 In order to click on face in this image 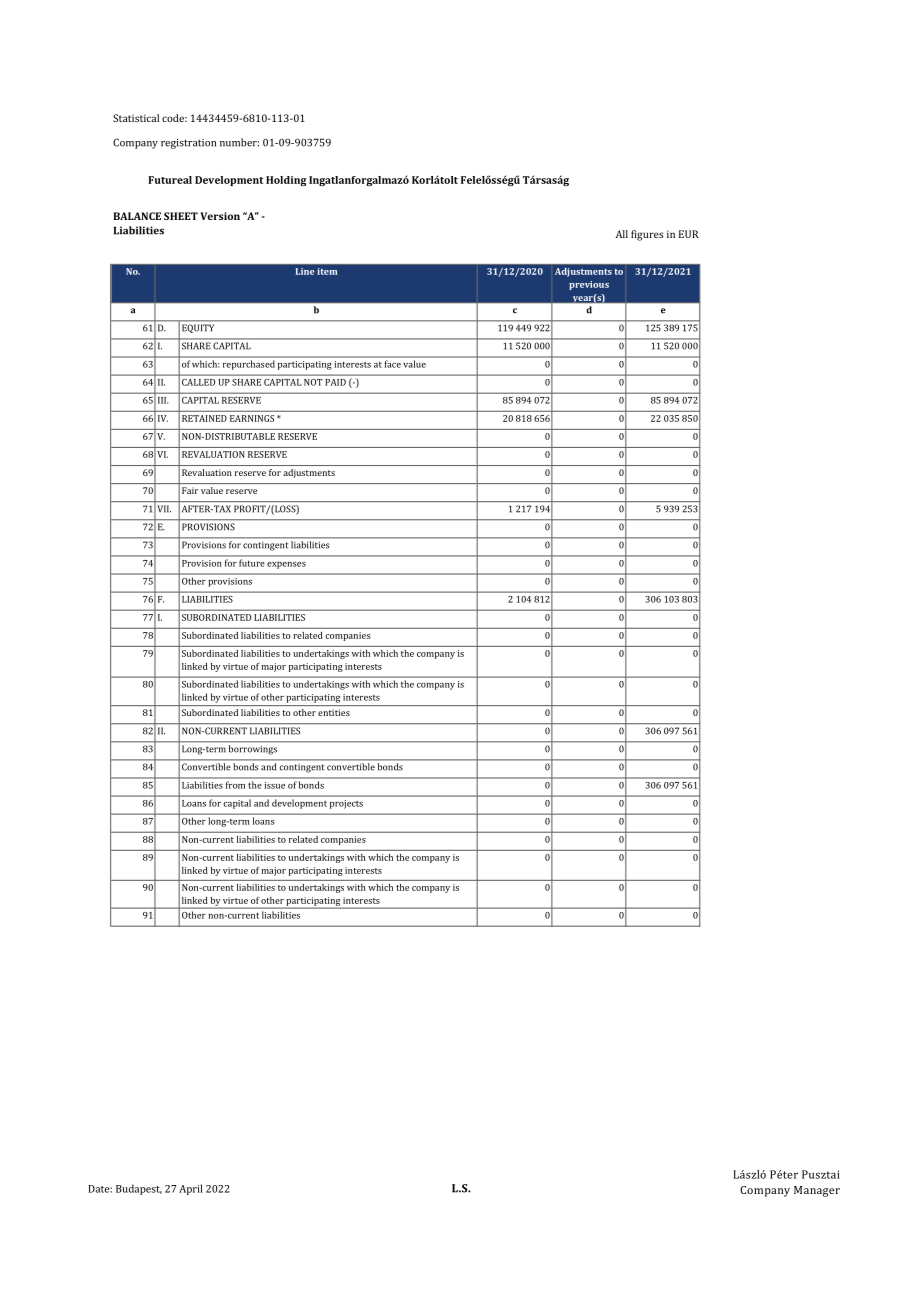, I will do `click(393, 364)`.
